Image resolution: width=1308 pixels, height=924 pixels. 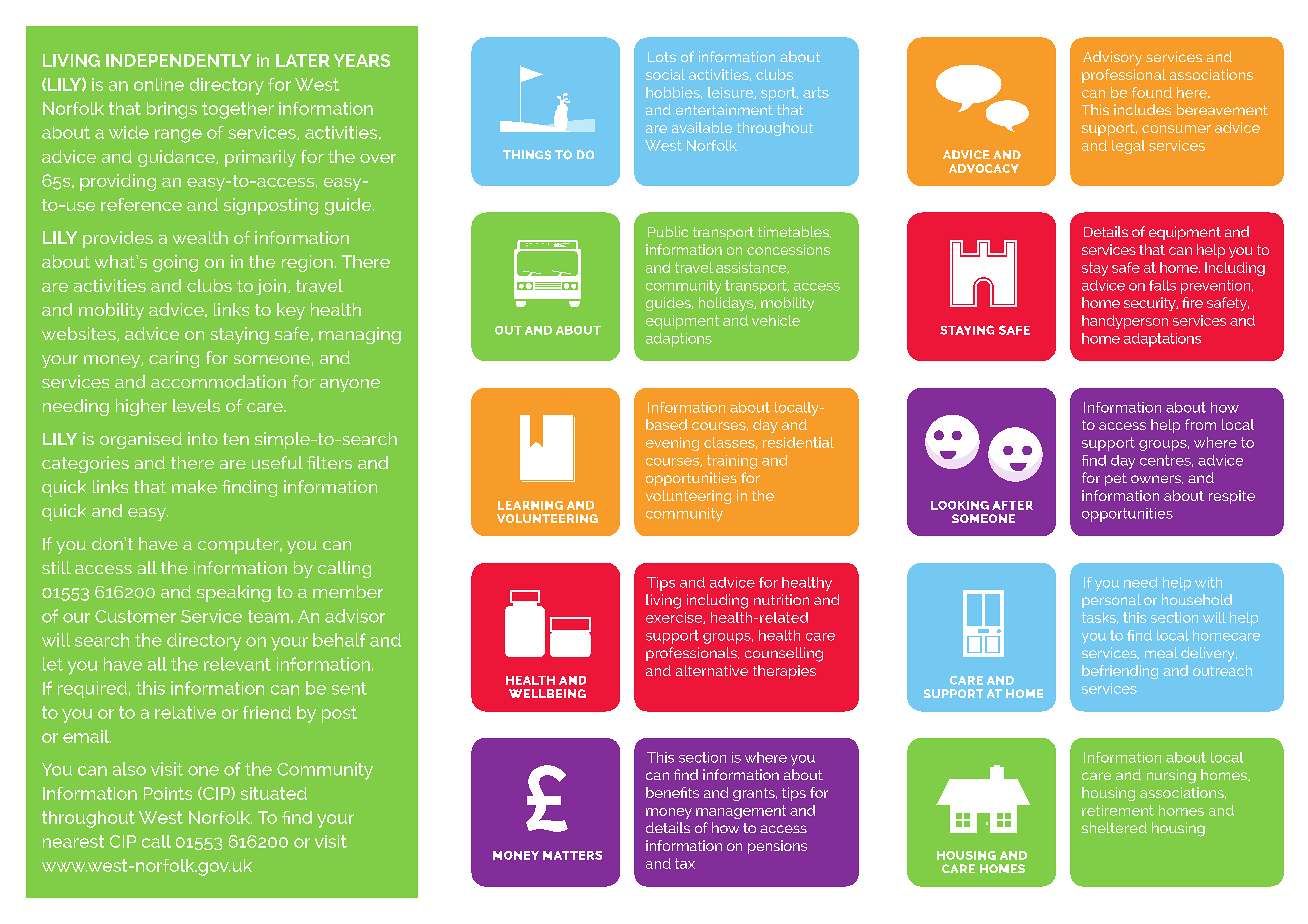 I want to click on adaptions, so click(x=679, y=340).
